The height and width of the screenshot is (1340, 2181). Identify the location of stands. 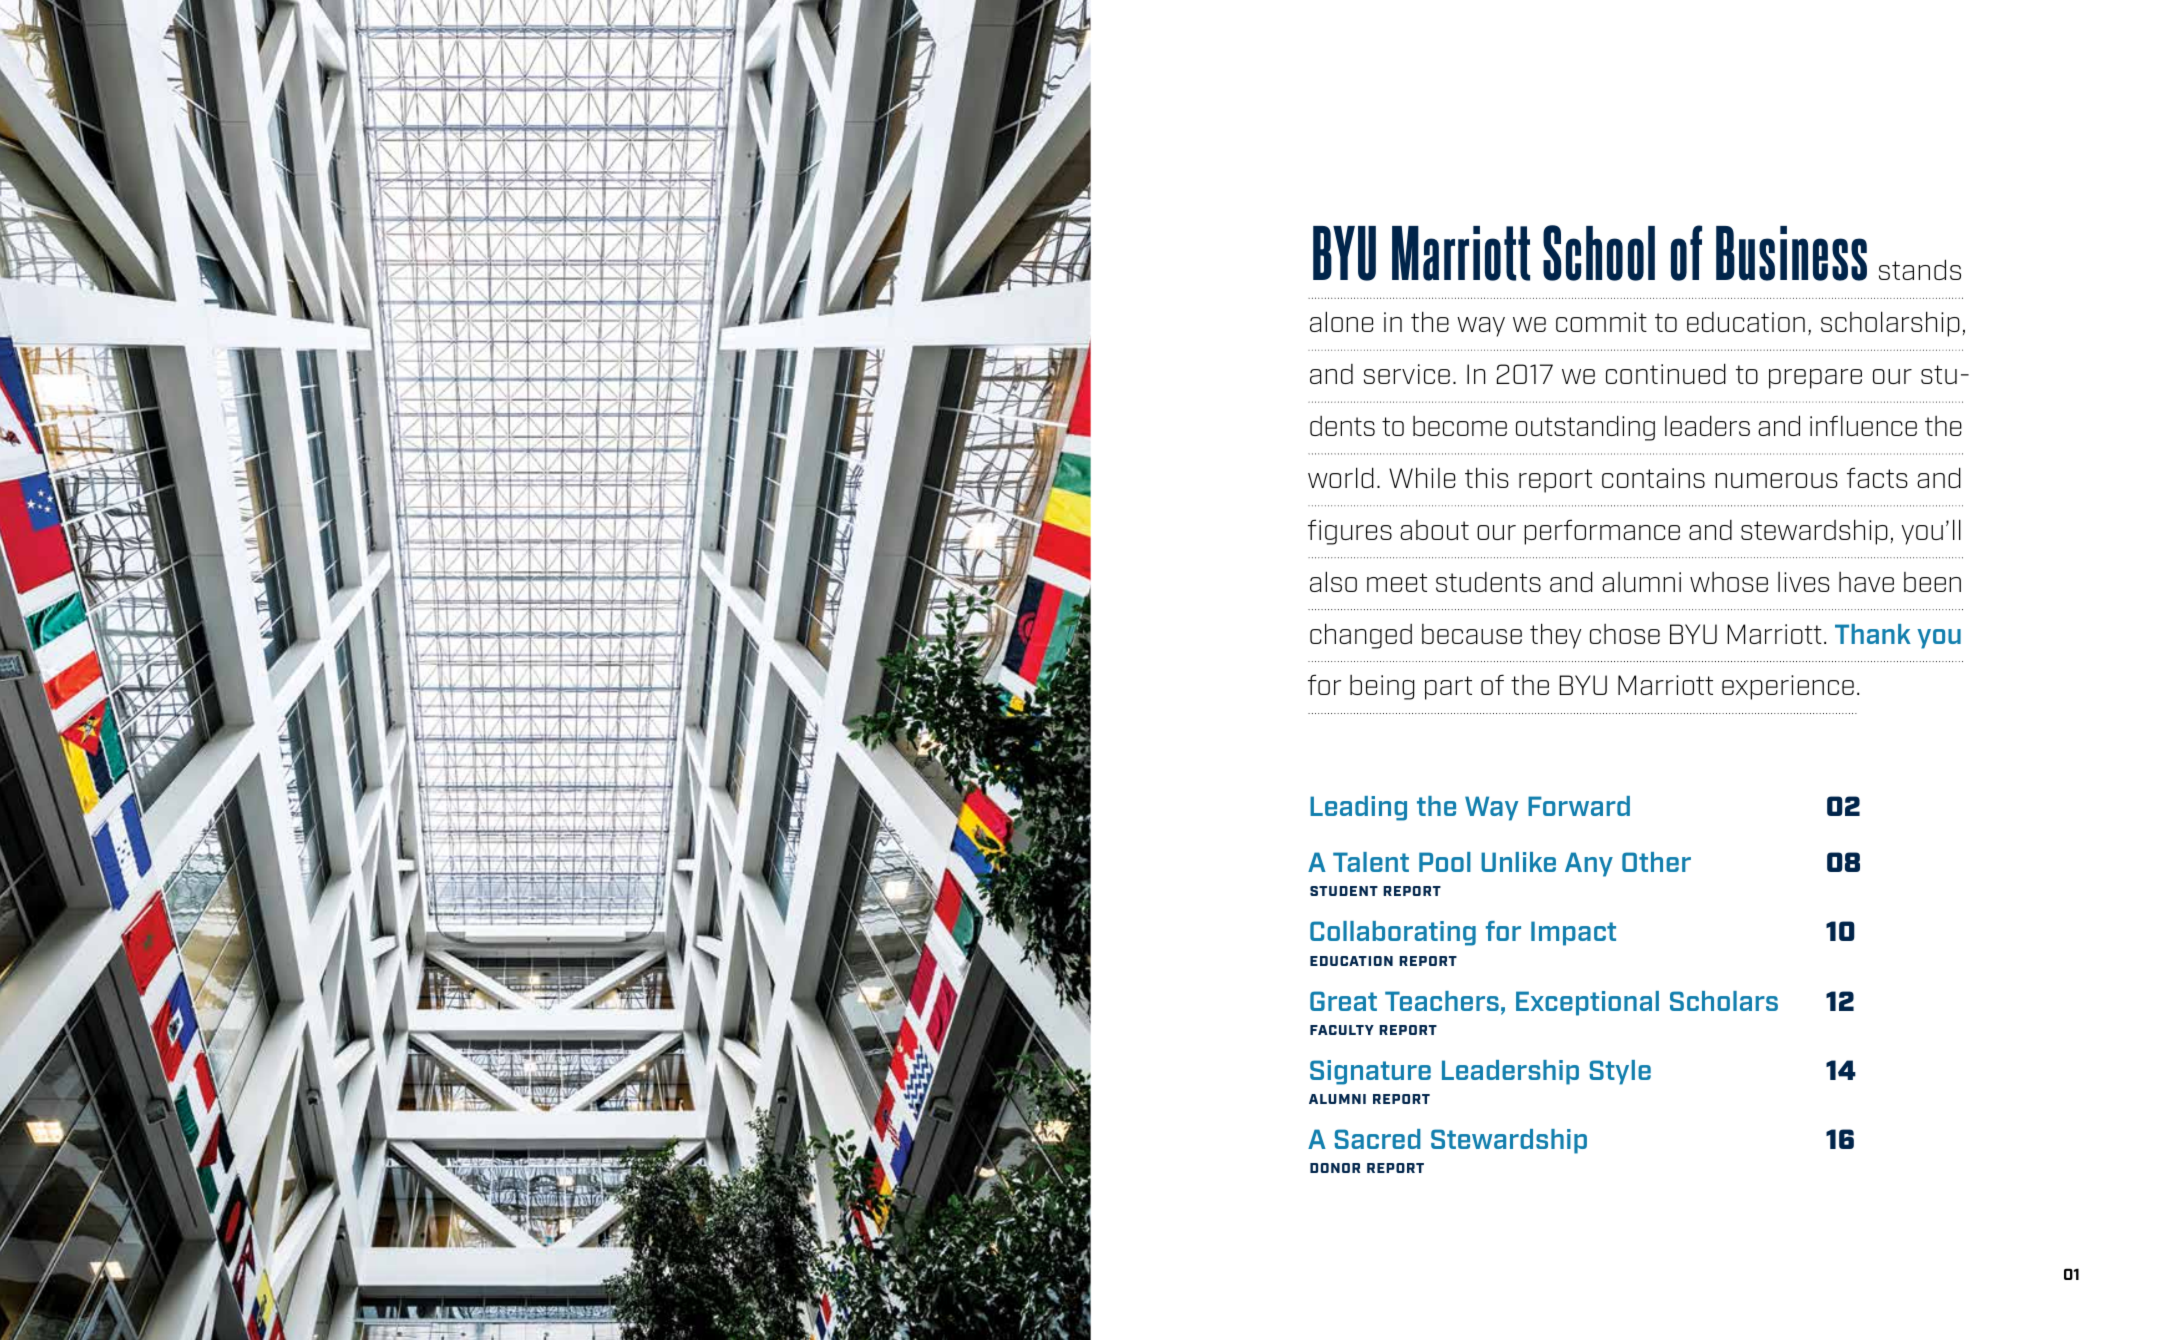
(1920, 269).
